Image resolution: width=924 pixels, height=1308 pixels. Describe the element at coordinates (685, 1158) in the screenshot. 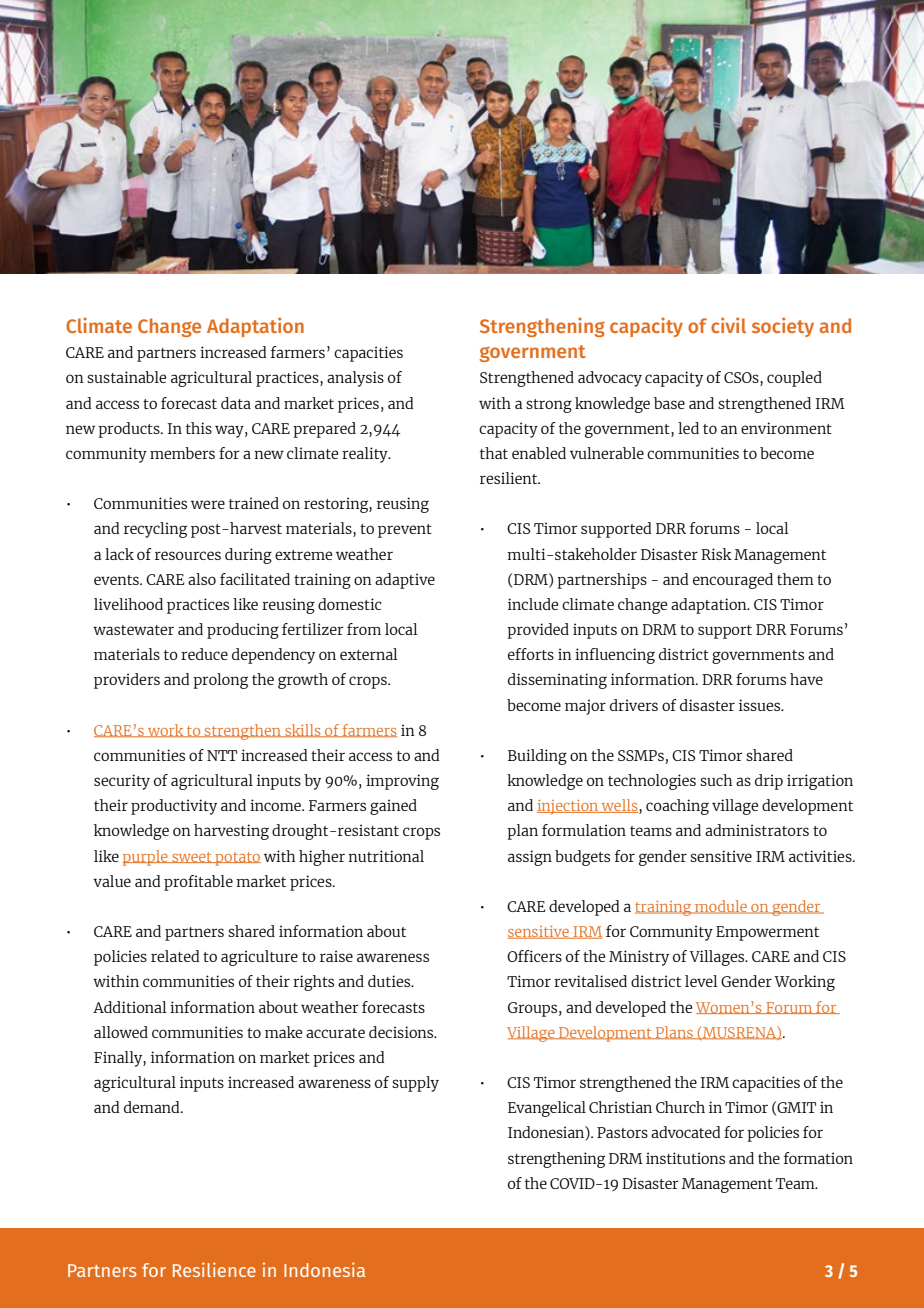

I see `institutions` at that location.
